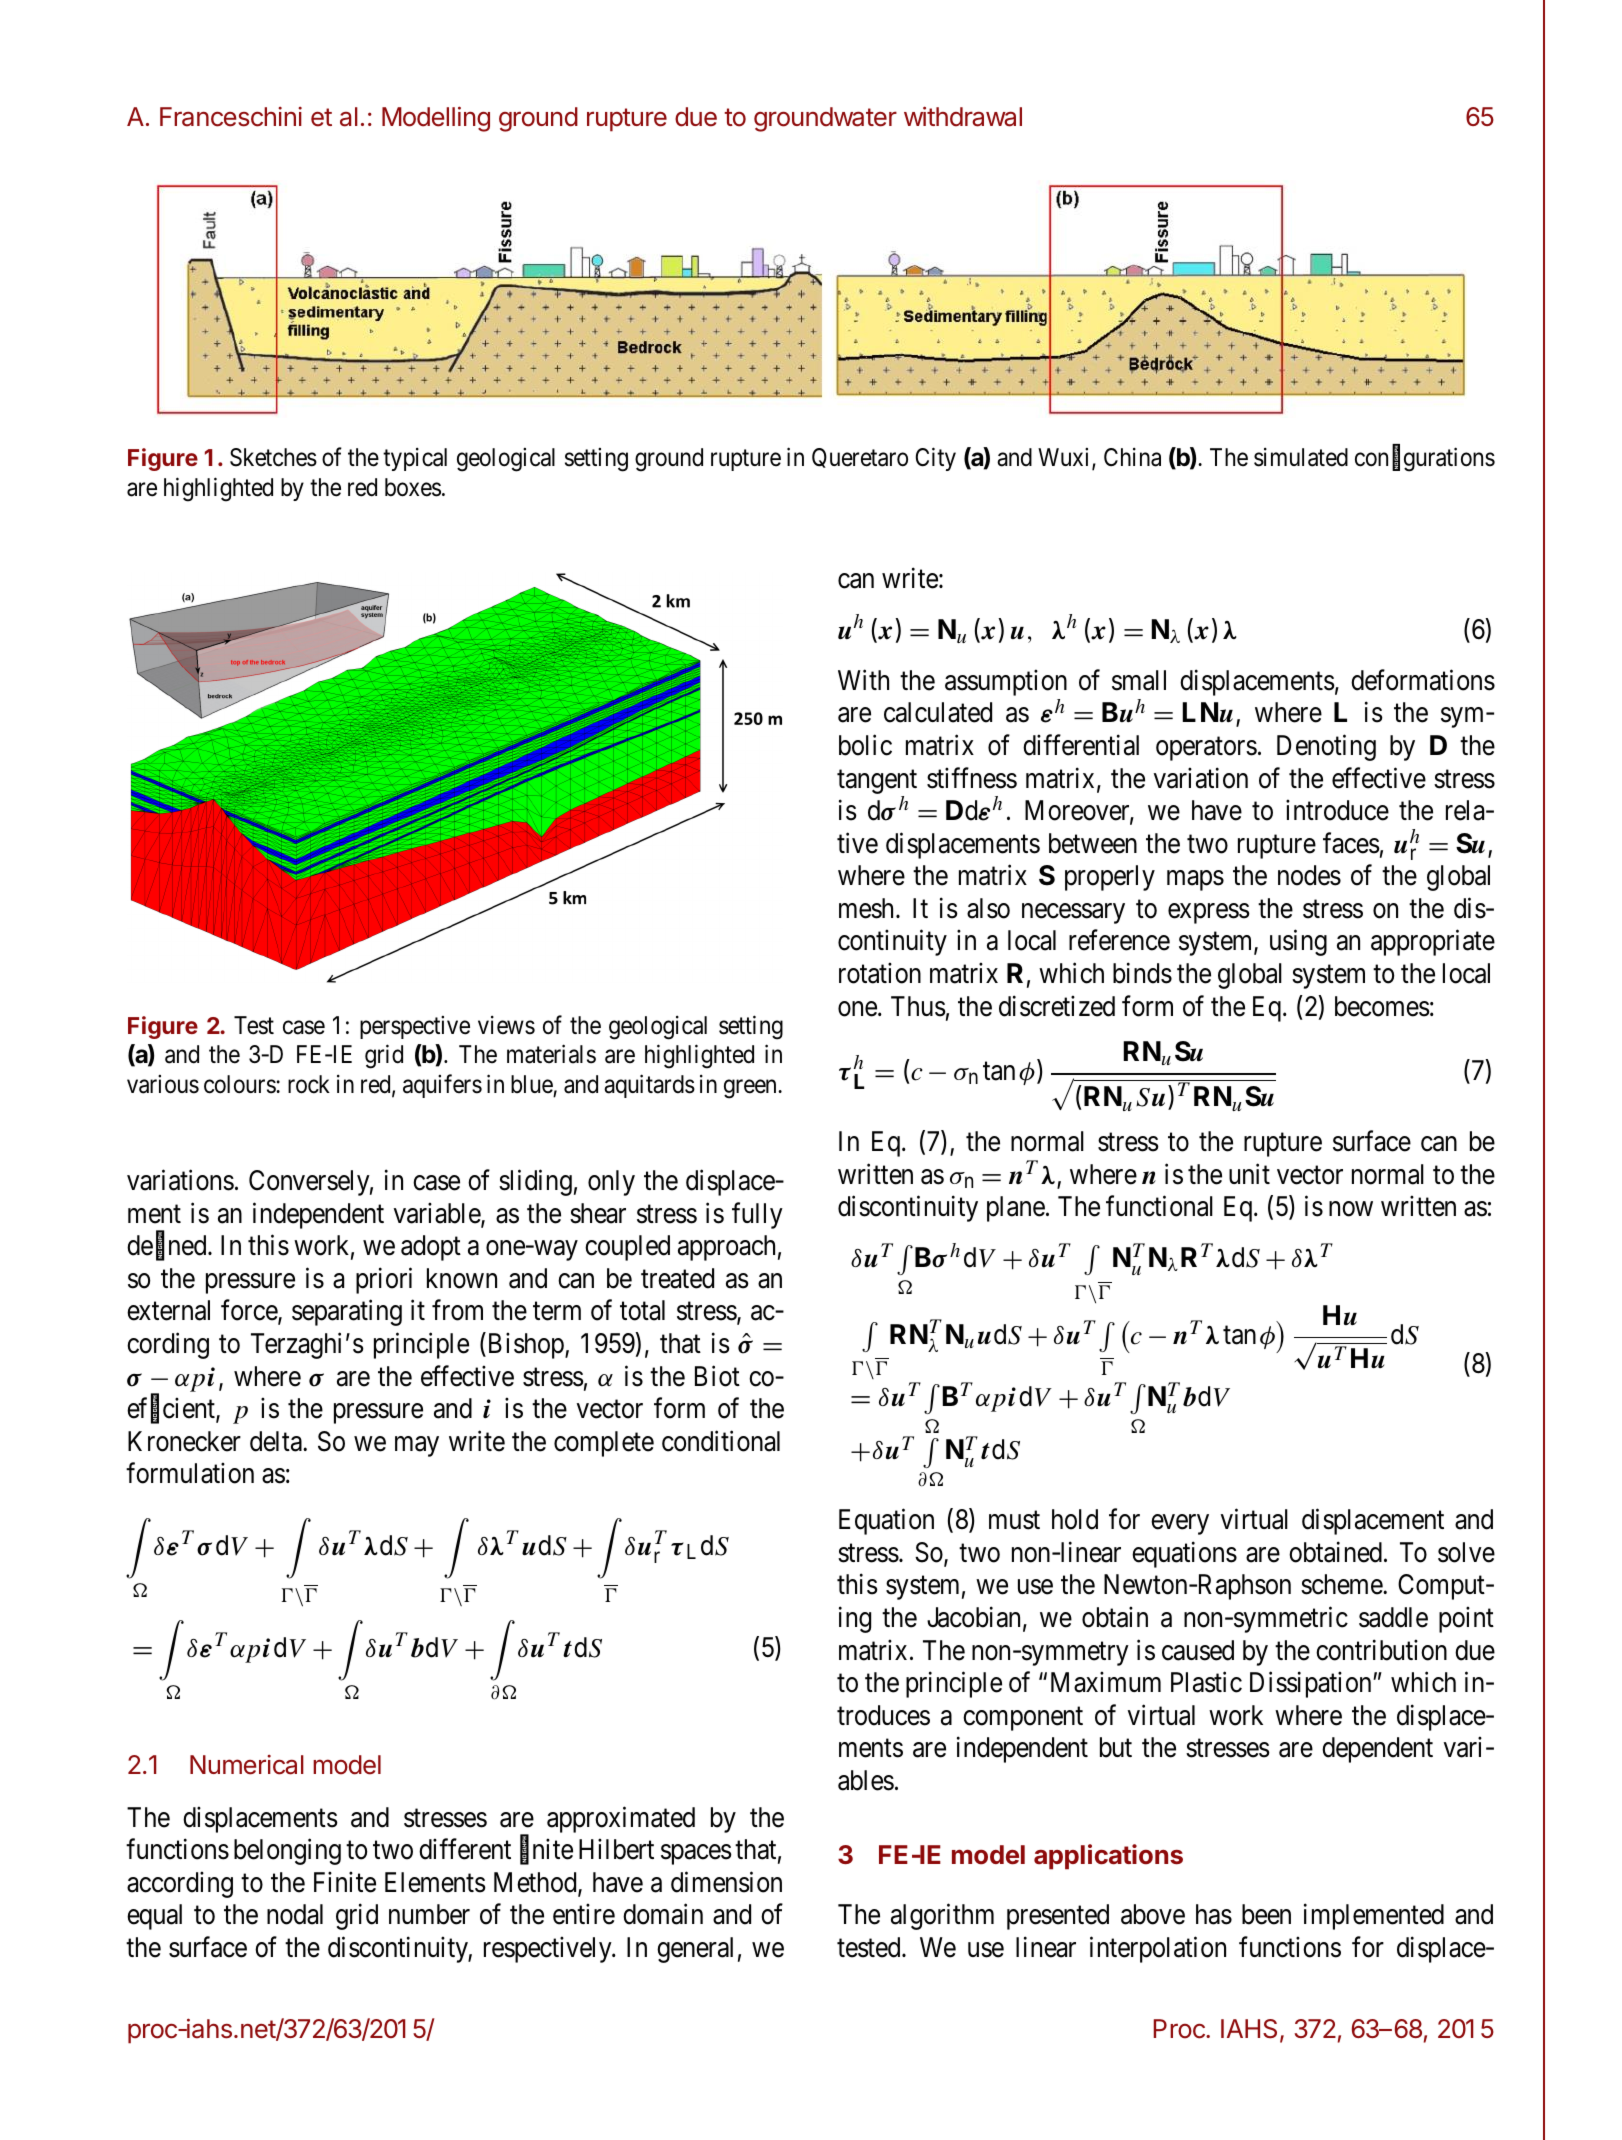 The width and height of the page is (1622, 2140). I want to click on City, so click(936, 459).
